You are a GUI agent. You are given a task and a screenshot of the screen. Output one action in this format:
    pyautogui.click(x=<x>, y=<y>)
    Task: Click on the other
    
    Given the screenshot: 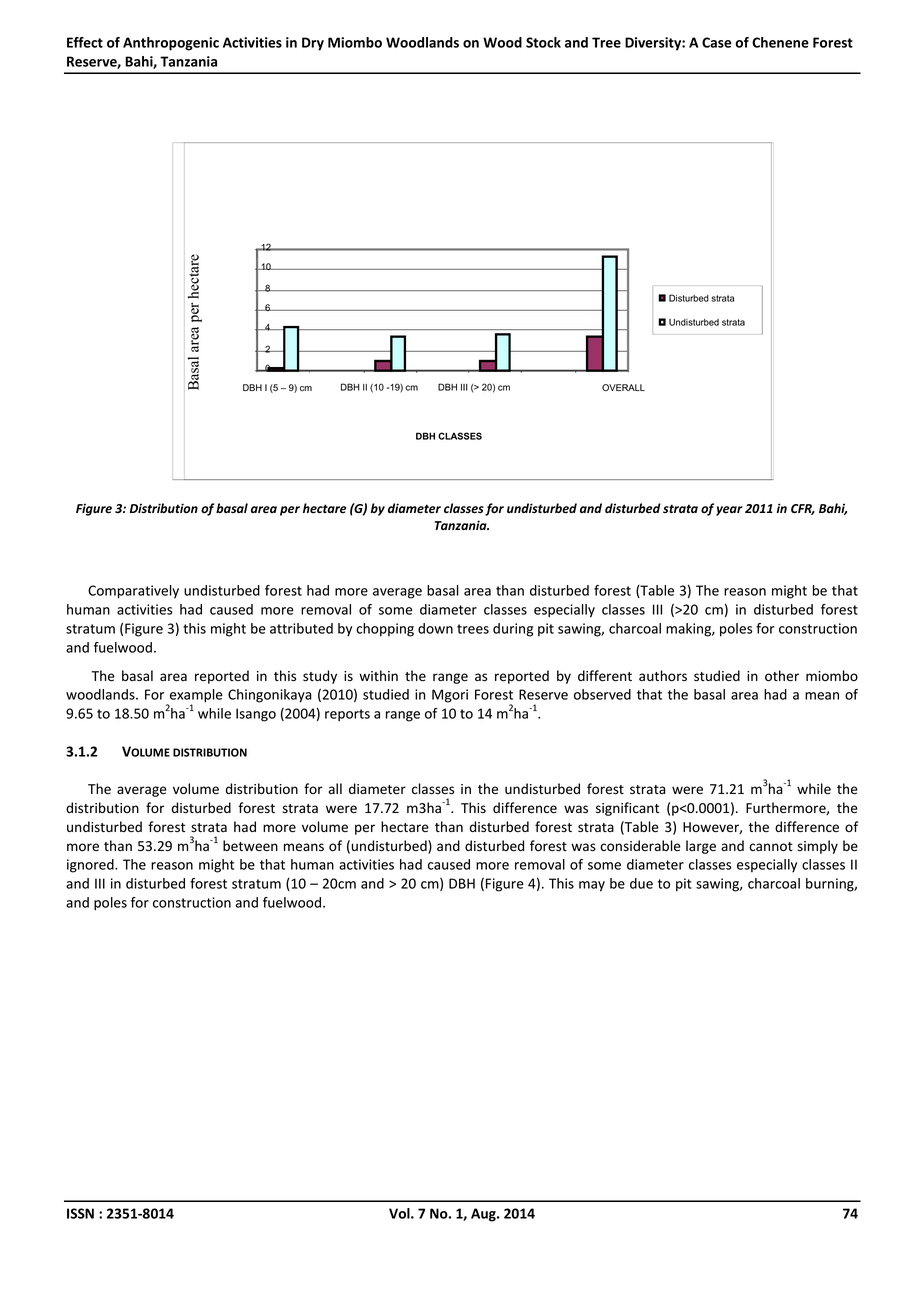 What is the action you would take?
    pyautogui.click(x=782, y=676)
